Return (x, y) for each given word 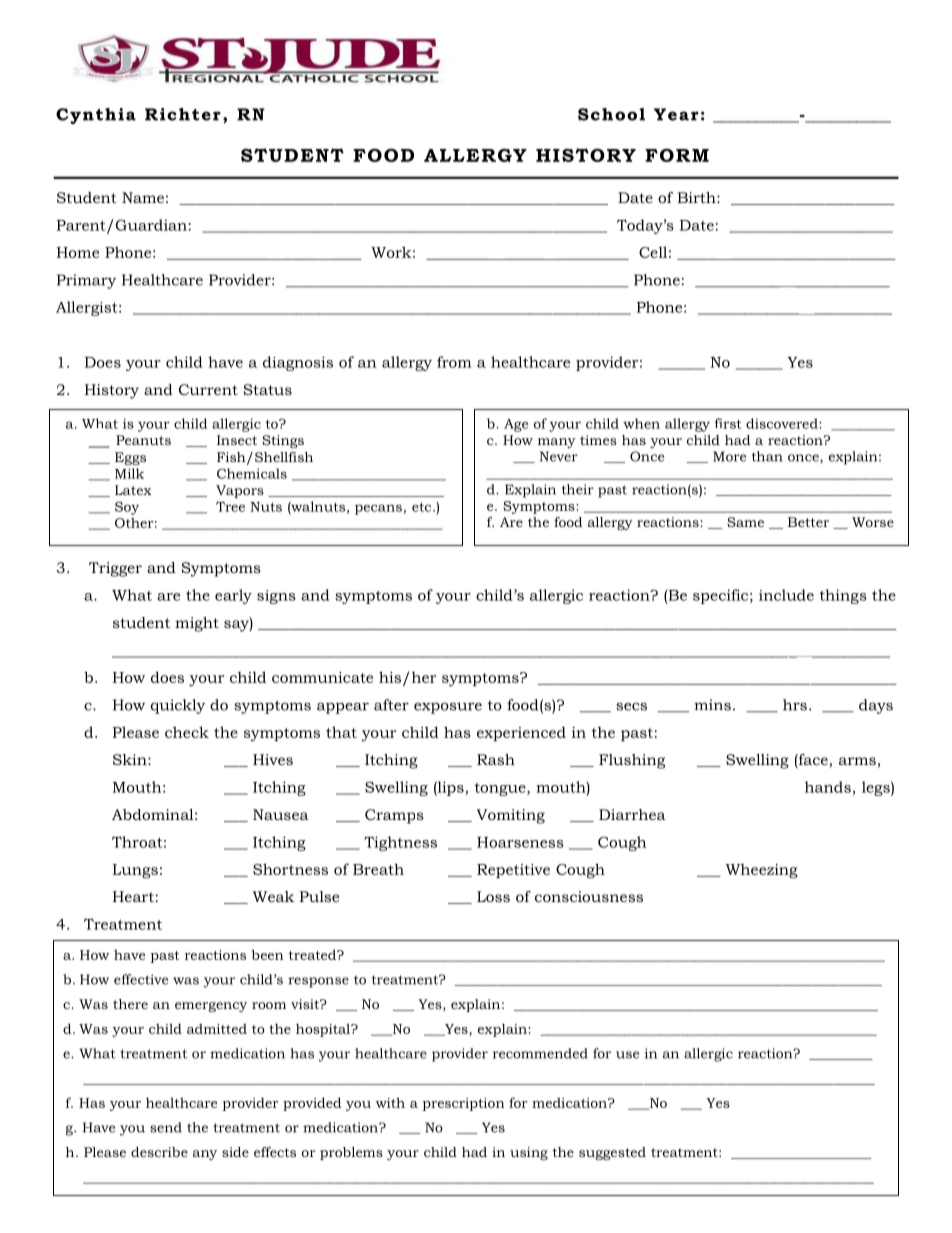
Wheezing (761, 871)
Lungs (135, 871)
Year (676, 114)
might (197, 624)
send (166, 1127)
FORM (677, 155)
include (786, 595)
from (454, 362)
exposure (448, 708)
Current (208, 389)
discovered (783, 423)
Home (78, 252)
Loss (493, 896)
